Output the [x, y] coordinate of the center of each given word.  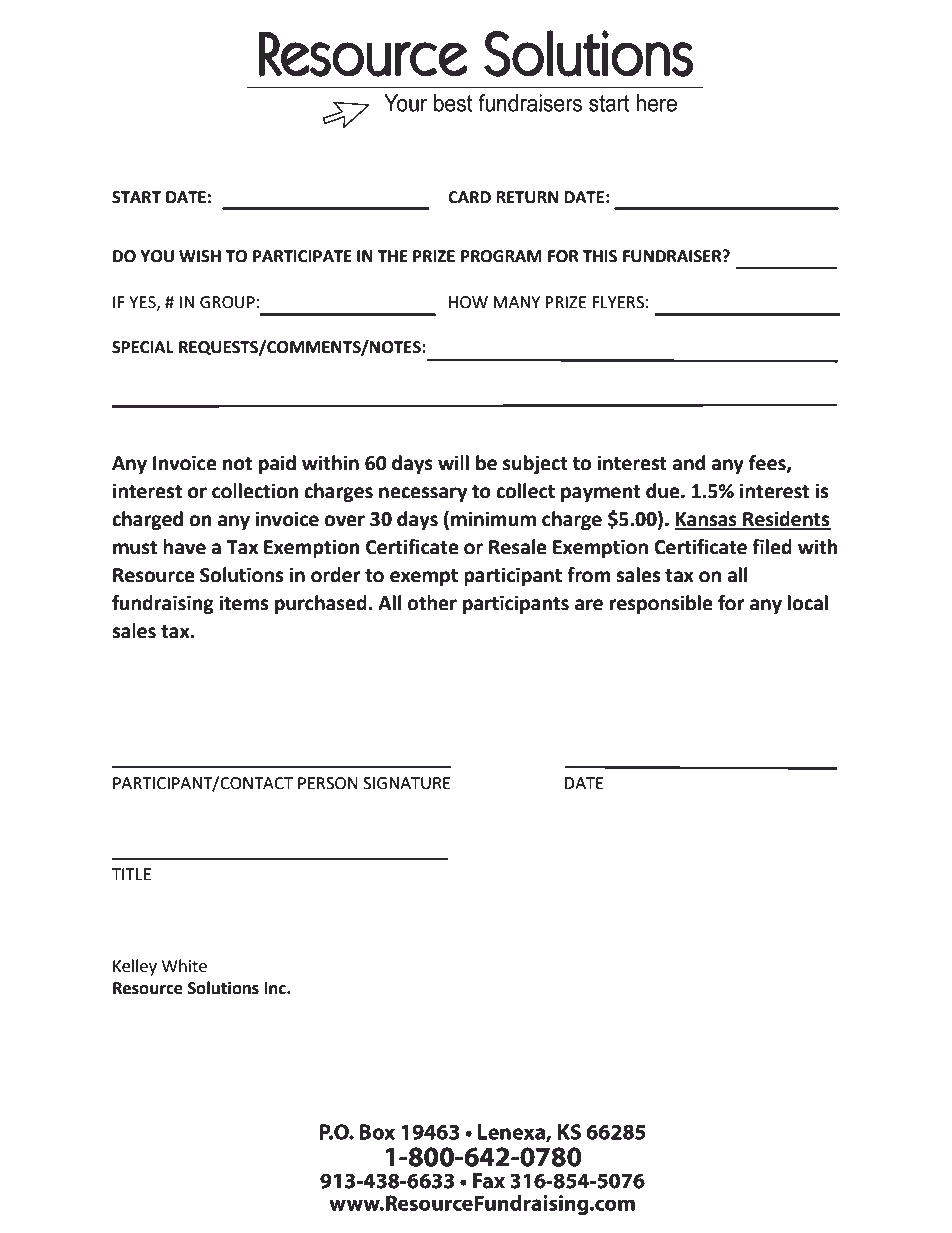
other [432, 603]
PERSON [328, 783]
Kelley [135, 967]
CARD [469, 197]
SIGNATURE [407, 783]
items [243, 603]
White [184, 966]
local [808, 603]
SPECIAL [143, 347]
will [453, 462]
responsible [661, 604]
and [688, 463]
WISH [200, 256]
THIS [599, 256]
